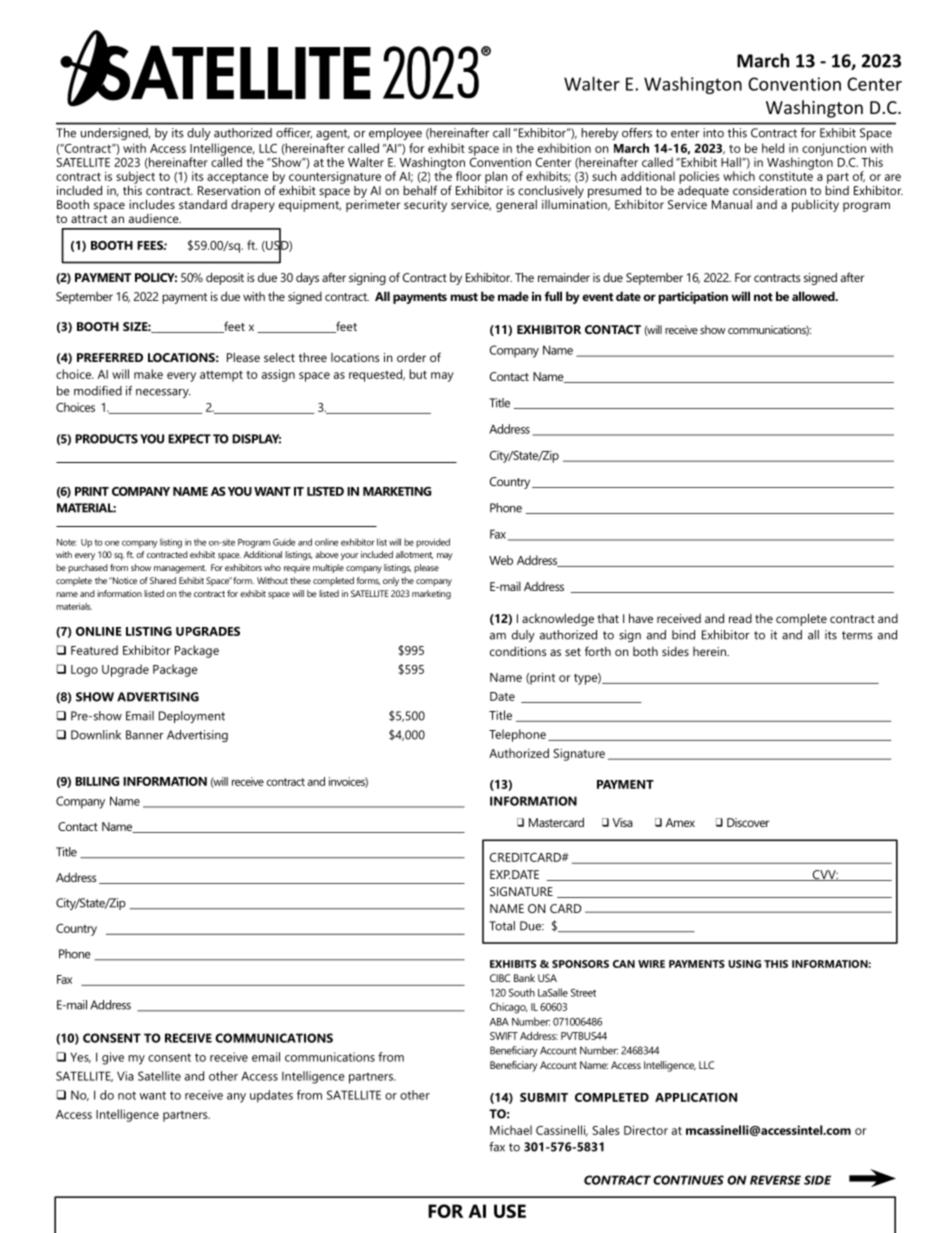 This document has height=1233, width=952. What do you see at coordinates (740, 618) in the document?
I see `read` at bounding box center [740, 618].
